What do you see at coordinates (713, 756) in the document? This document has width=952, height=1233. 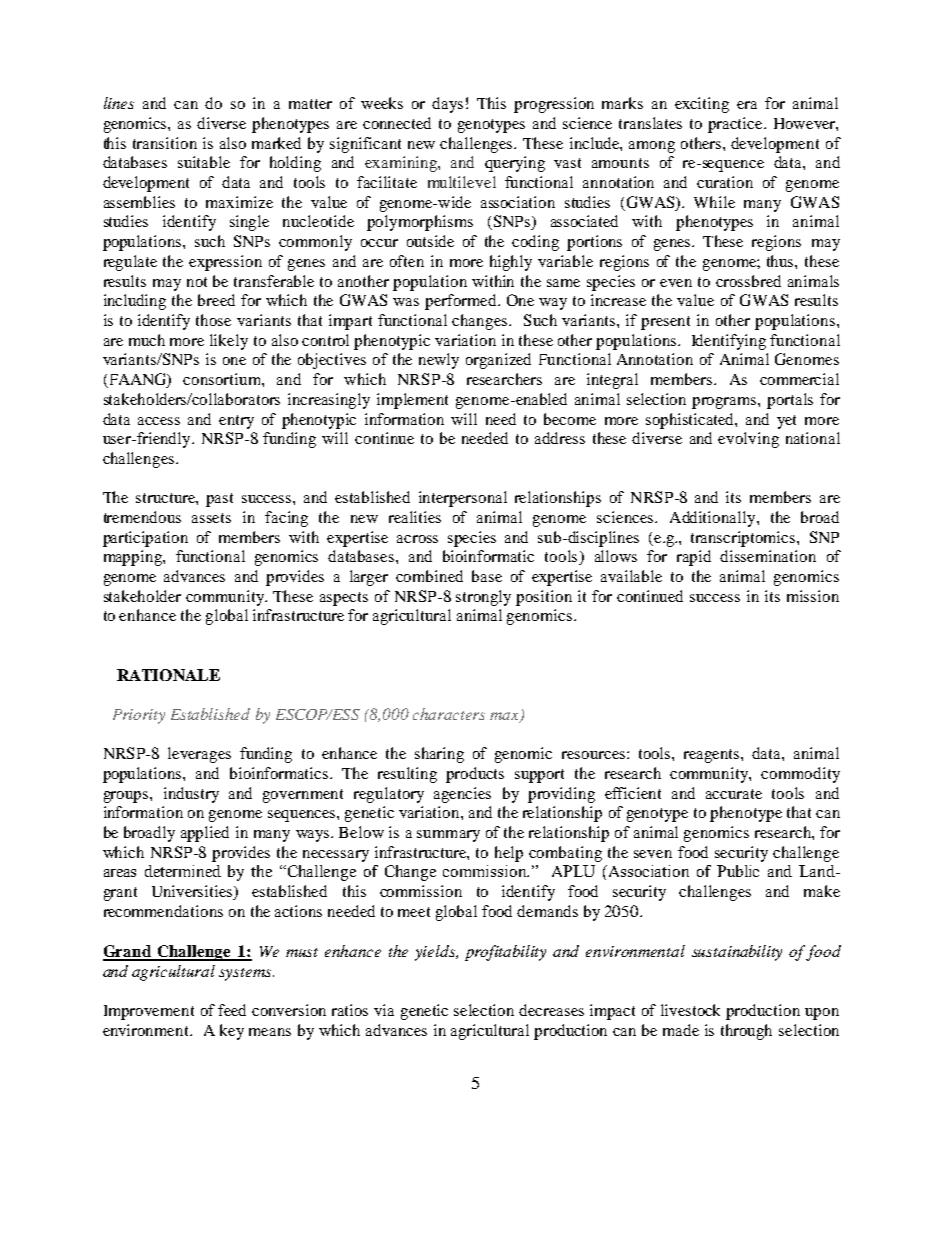 I see `reagents` at bounding box center [713, 756].
